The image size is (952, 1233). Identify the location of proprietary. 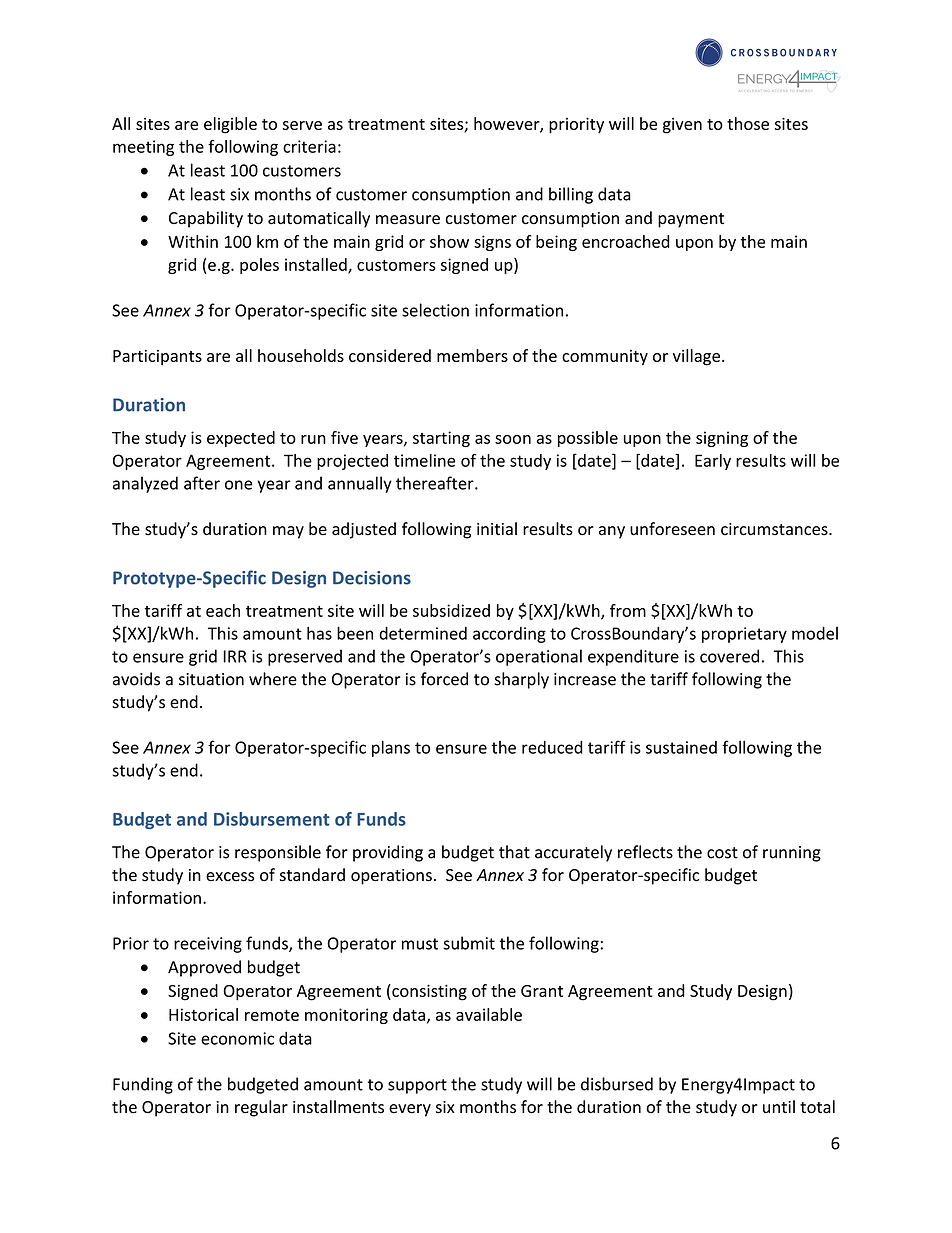
(744, 635).
